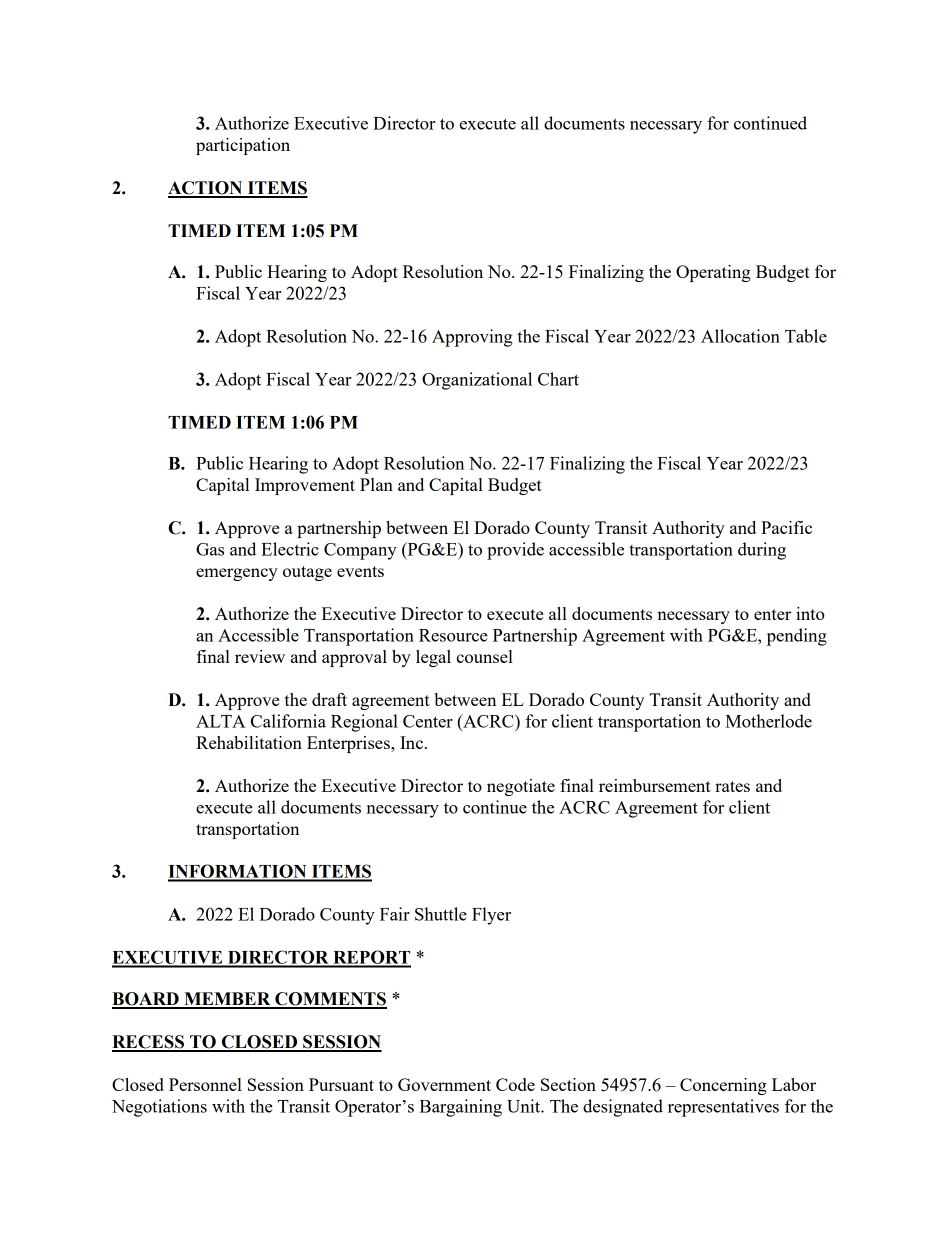 This screenshot has height=1233, width=952. What do you see at coordinates (260, 656) in the screenshot?
I see `review` at bounding box center [260, 656].
